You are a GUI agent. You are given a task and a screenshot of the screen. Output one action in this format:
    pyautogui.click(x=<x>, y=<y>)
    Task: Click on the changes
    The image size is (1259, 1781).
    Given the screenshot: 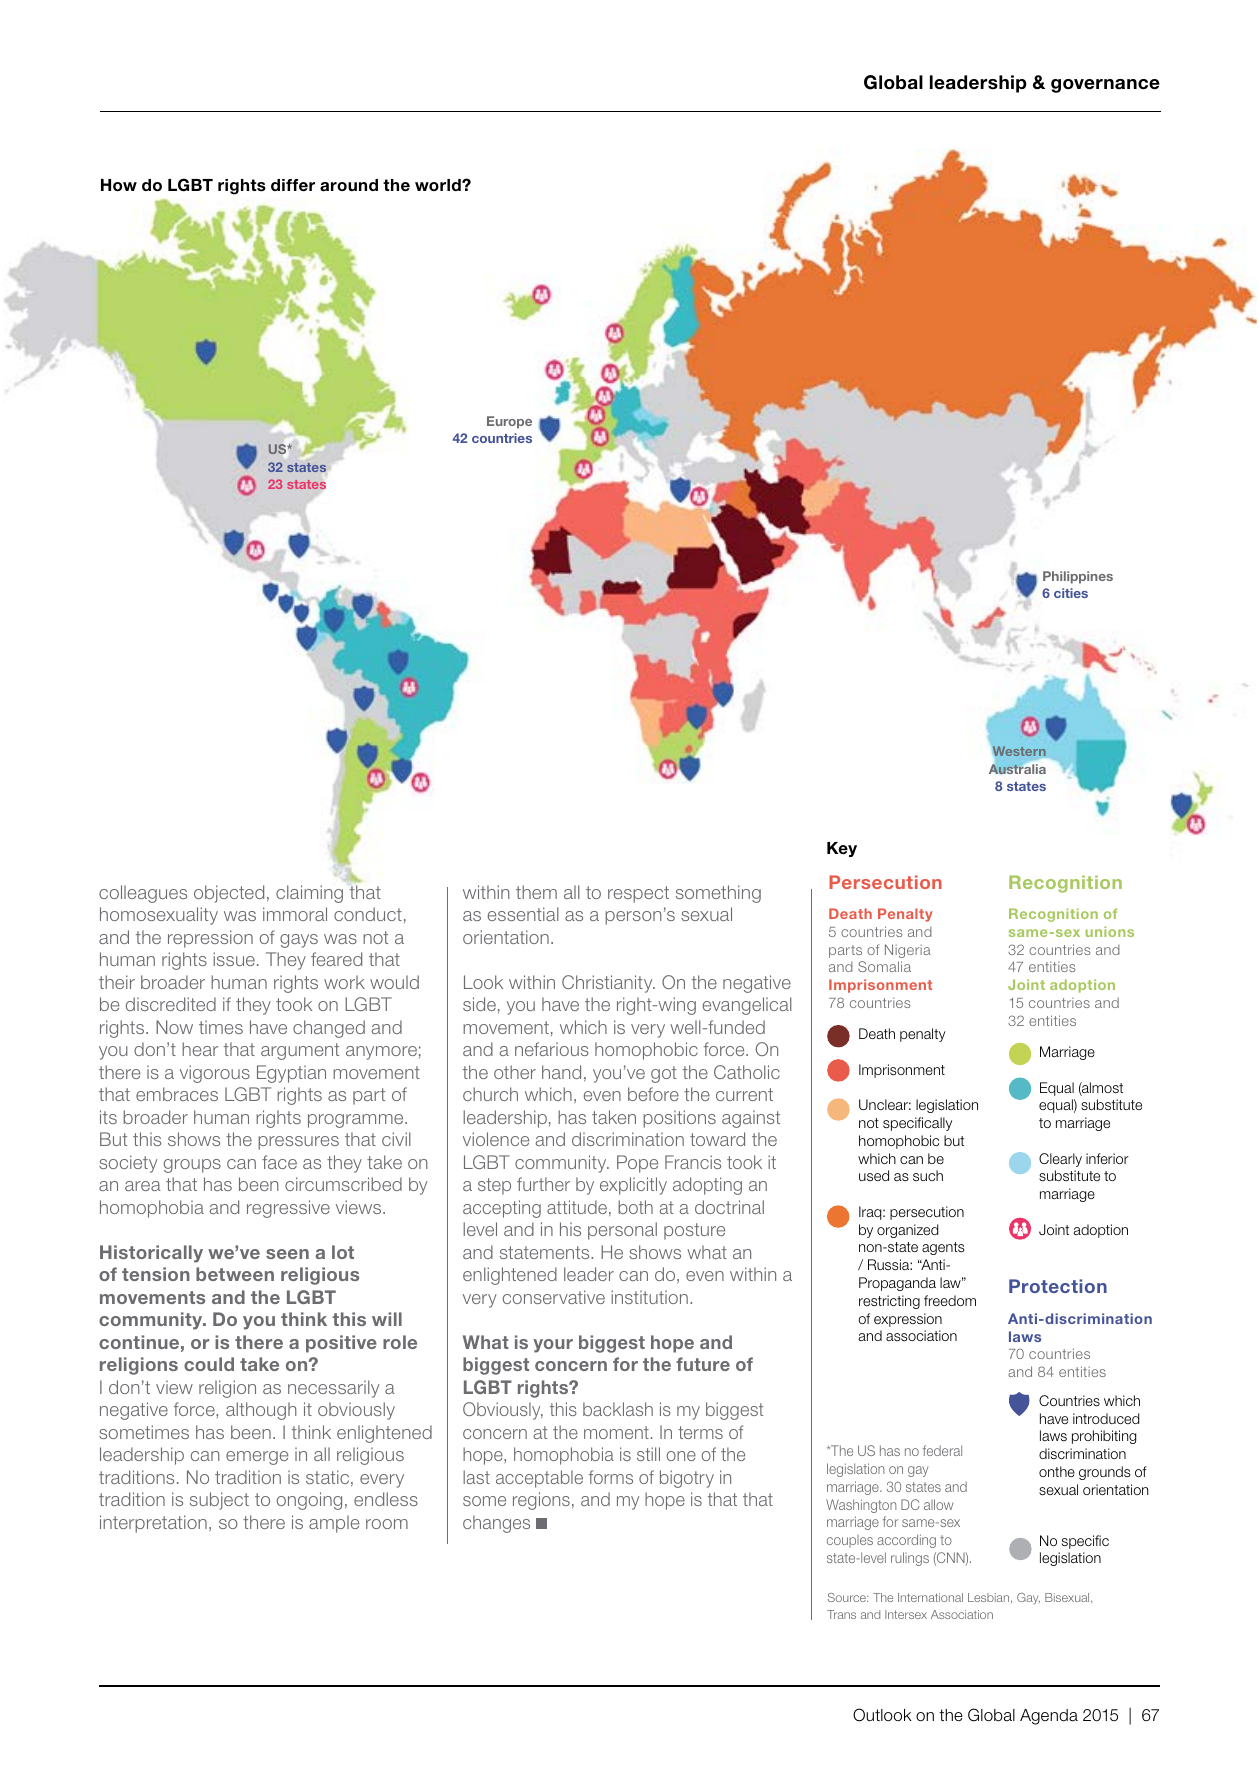 What is the action you would take?
    pyautogui.click(x=496, y=1524)
